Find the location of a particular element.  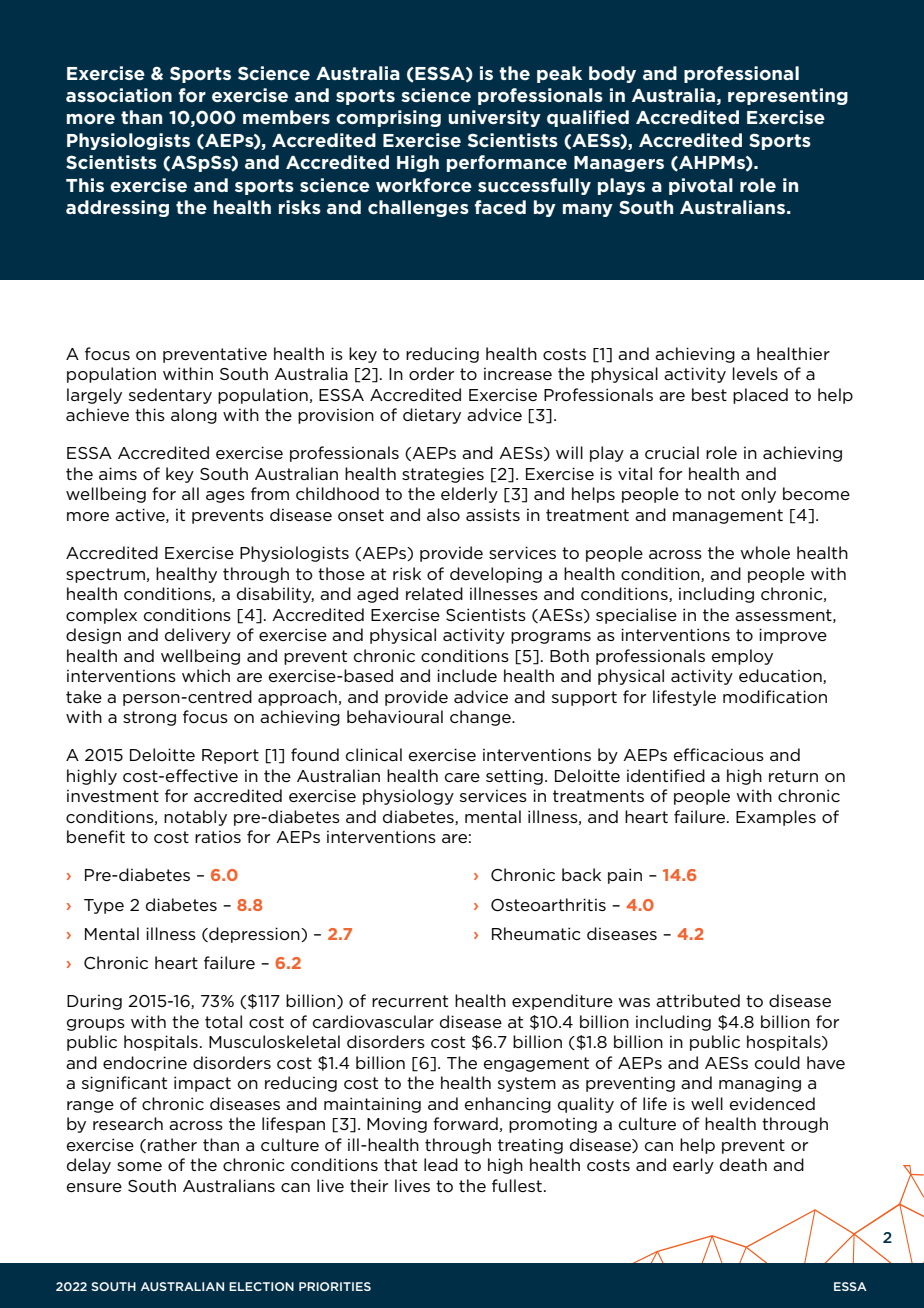

include is located at coordinates (467, 675).
